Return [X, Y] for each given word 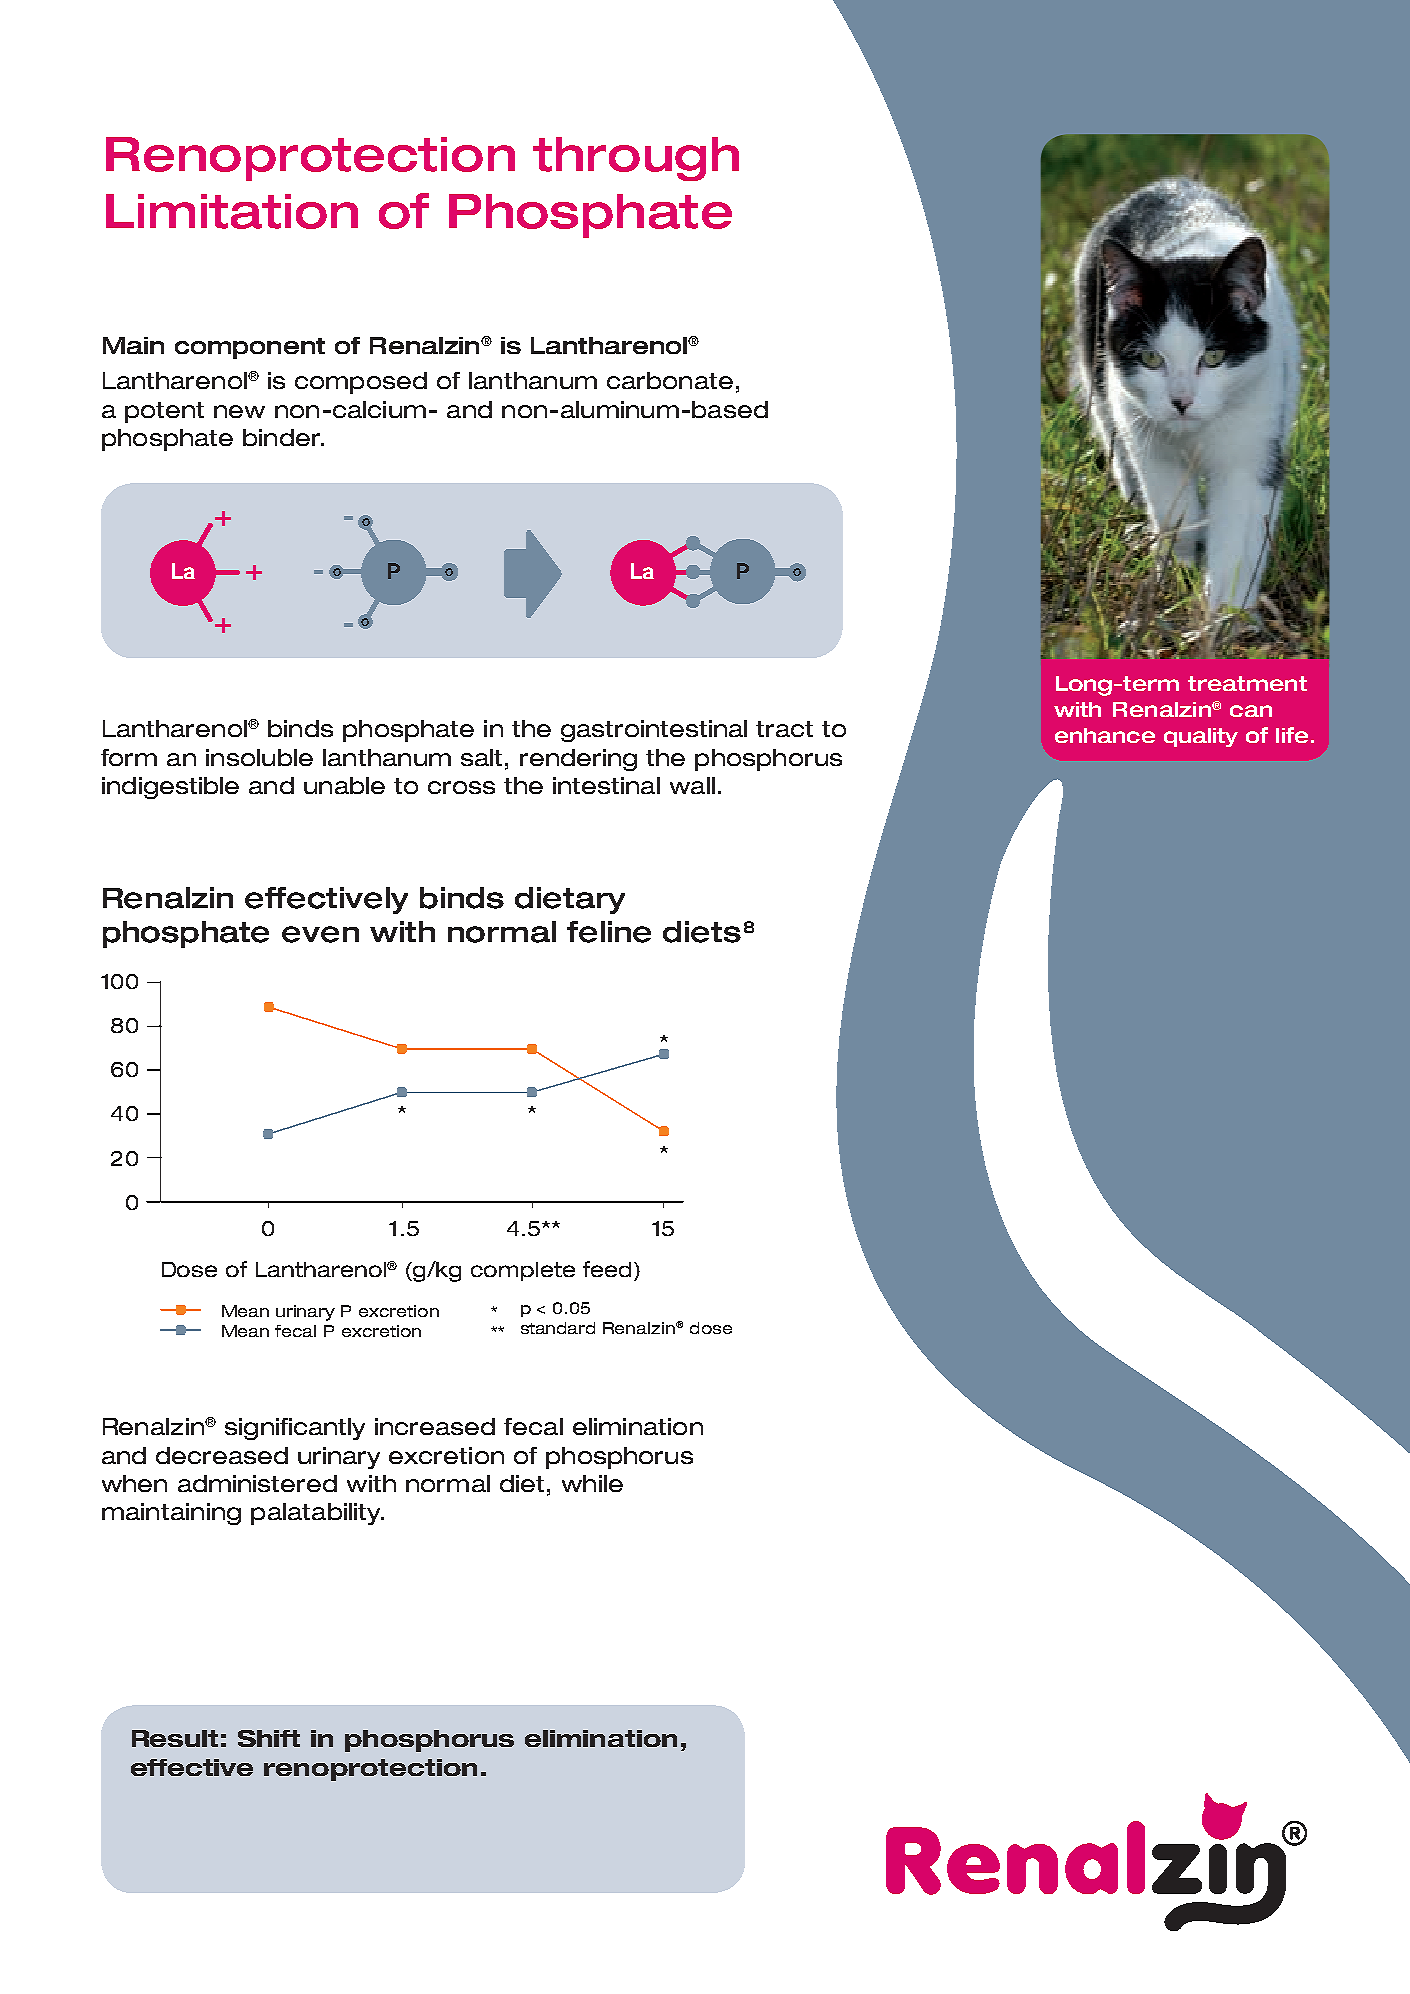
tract [784, 729]
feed [609, 1269]
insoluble [259, 757]
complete [523, 1271]
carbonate [670, 380]
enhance [1105, 735]
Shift [269, 1738]
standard [558, 1328]
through [636, 159]
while [592, 1483]
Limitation [232, 211]
